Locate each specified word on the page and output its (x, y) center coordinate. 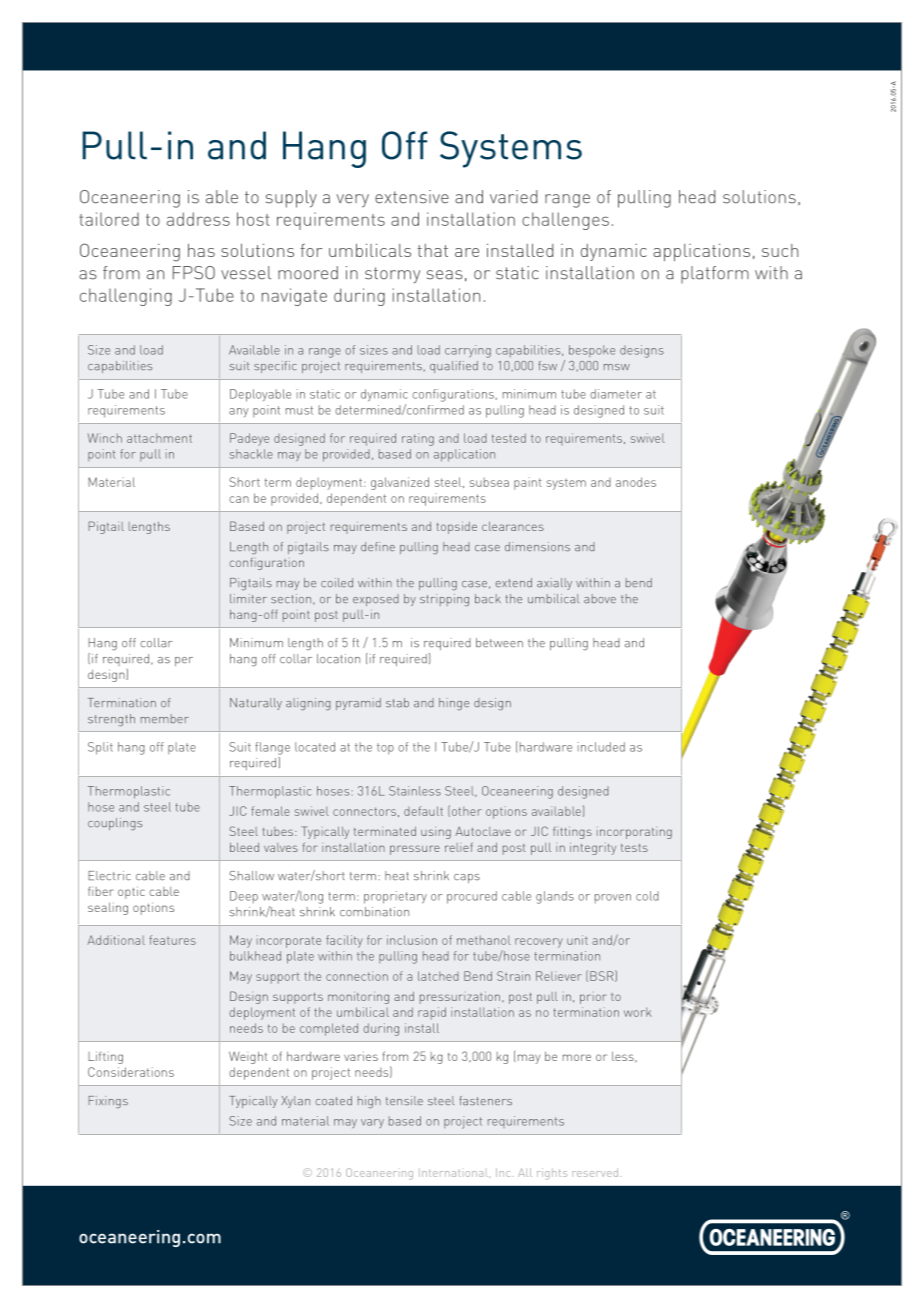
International (454, 1173)
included (601, 747)
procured (472, 897)
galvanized (400, 483)
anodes (636, 482)
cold (647, 896)
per (184, 661)
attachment (159, 438)
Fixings (108, 1102)
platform (715, 274)
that (432, 250)
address (198, 219)
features (172, 940)
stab (397, 702)
